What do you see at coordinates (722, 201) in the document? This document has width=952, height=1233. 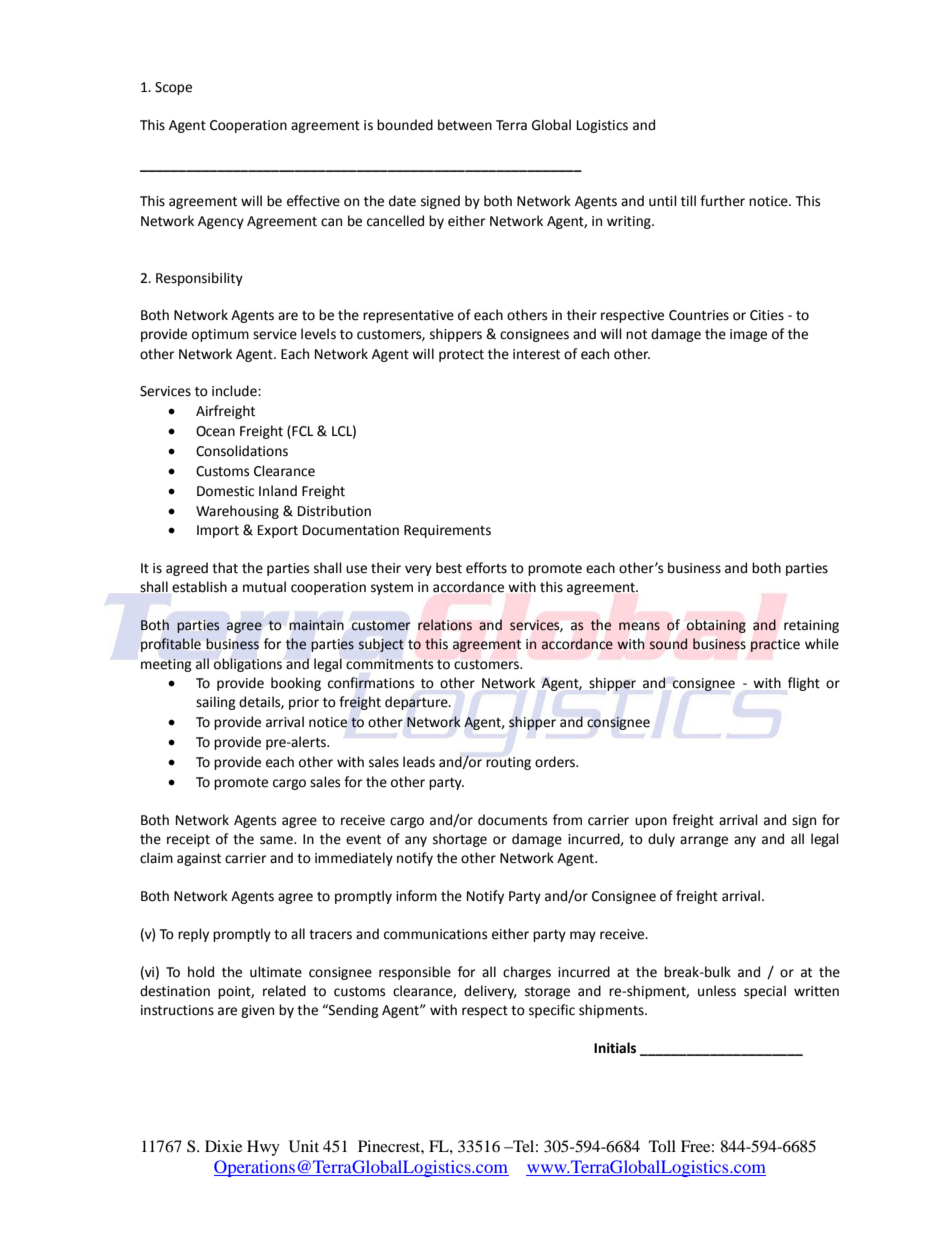 I see `further` at bounding box center [722, 201].
